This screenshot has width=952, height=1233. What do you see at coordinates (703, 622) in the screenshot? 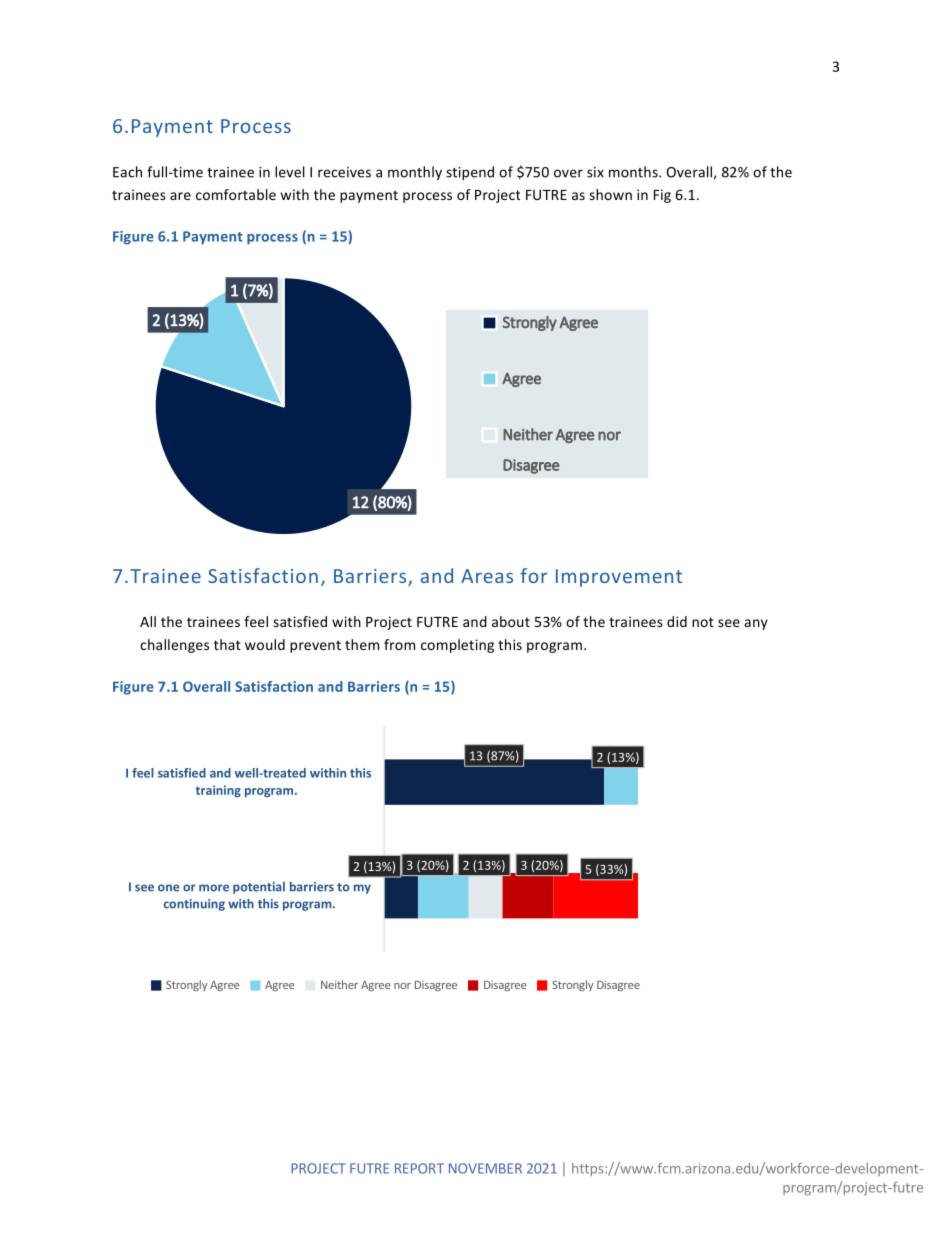
I see `not` at bounding box center [703, 622].
